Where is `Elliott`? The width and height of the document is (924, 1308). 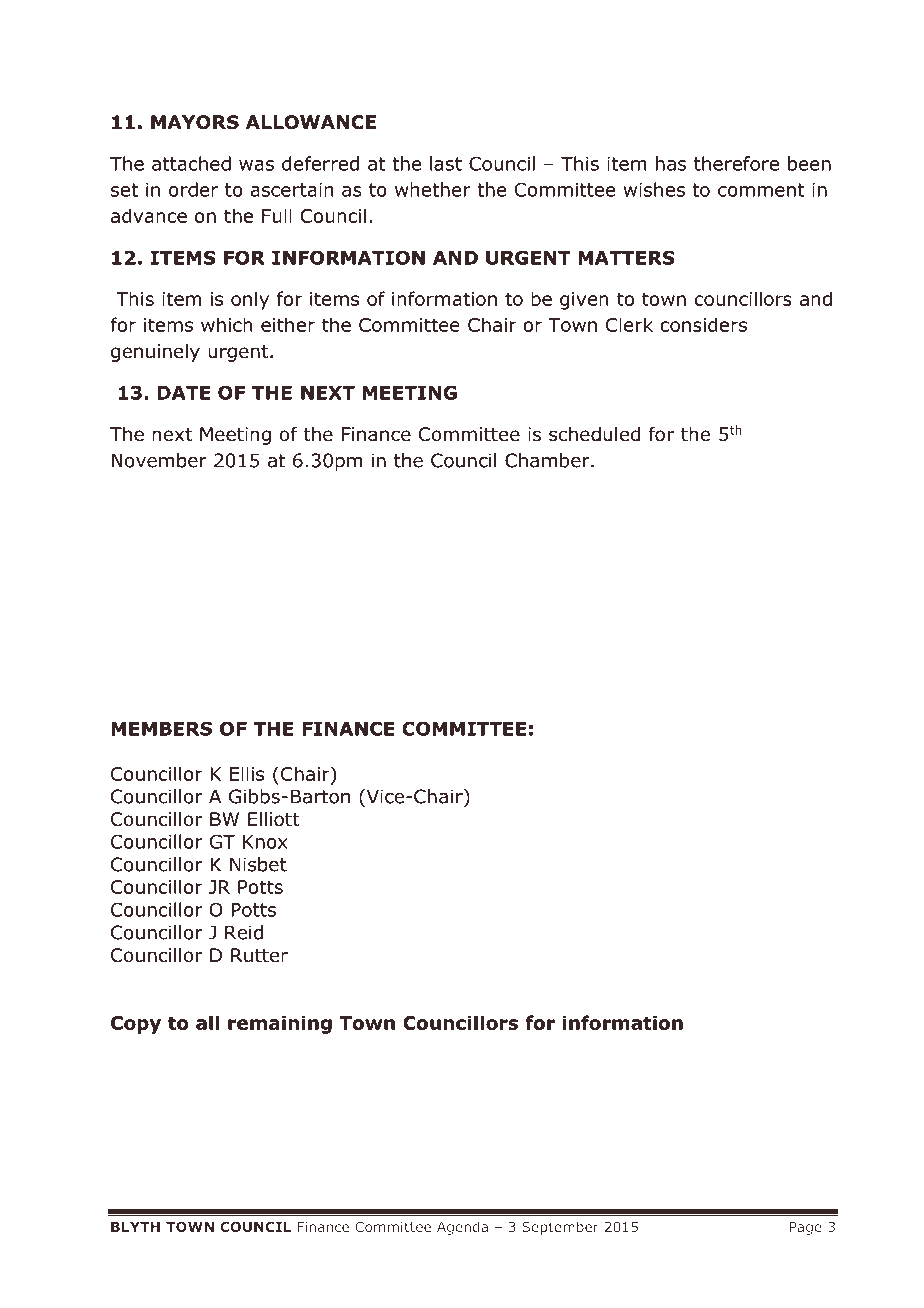 Elliott is located at coordinates (274, 819).
